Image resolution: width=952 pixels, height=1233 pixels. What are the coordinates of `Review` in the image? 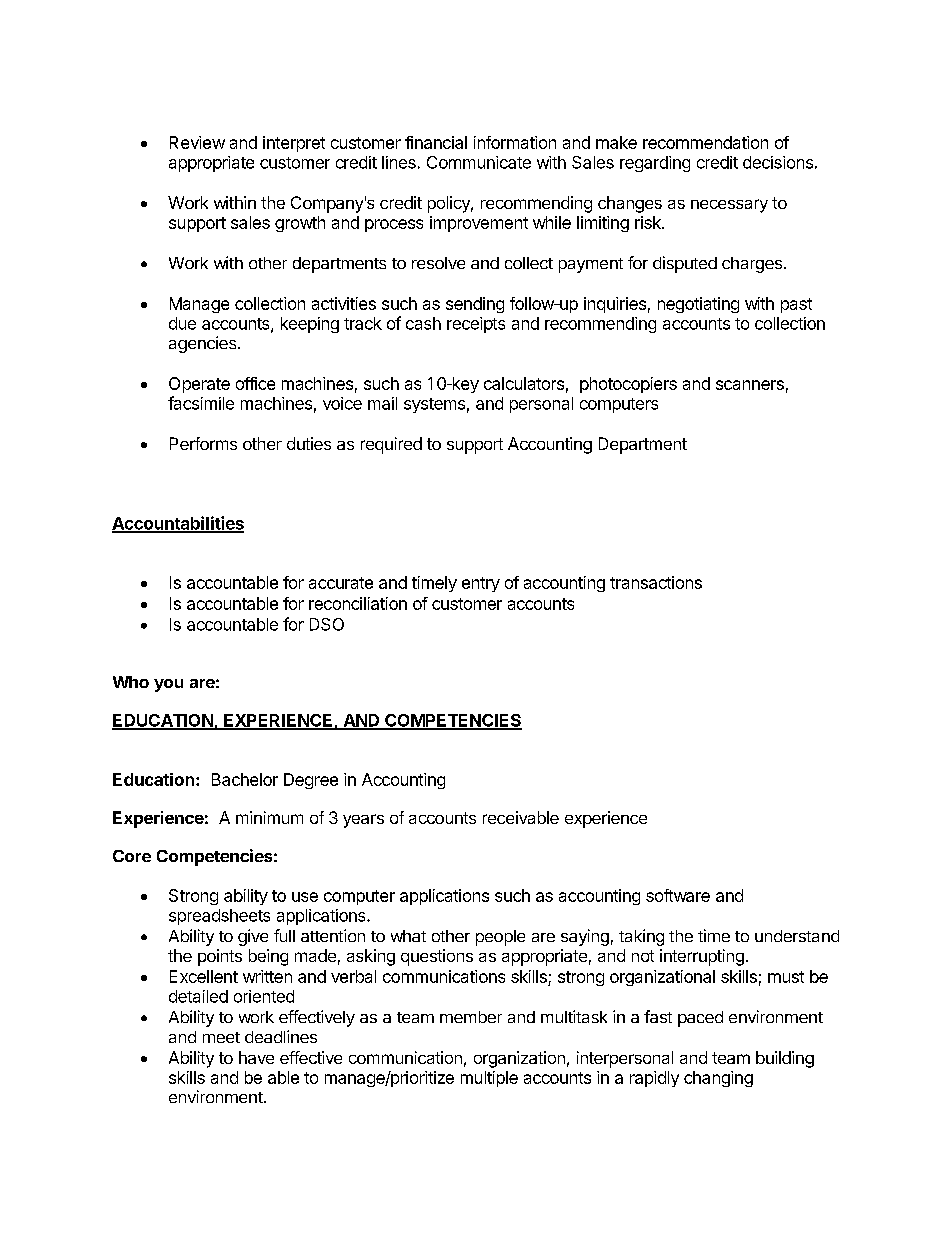 It's located at (197, 142).
